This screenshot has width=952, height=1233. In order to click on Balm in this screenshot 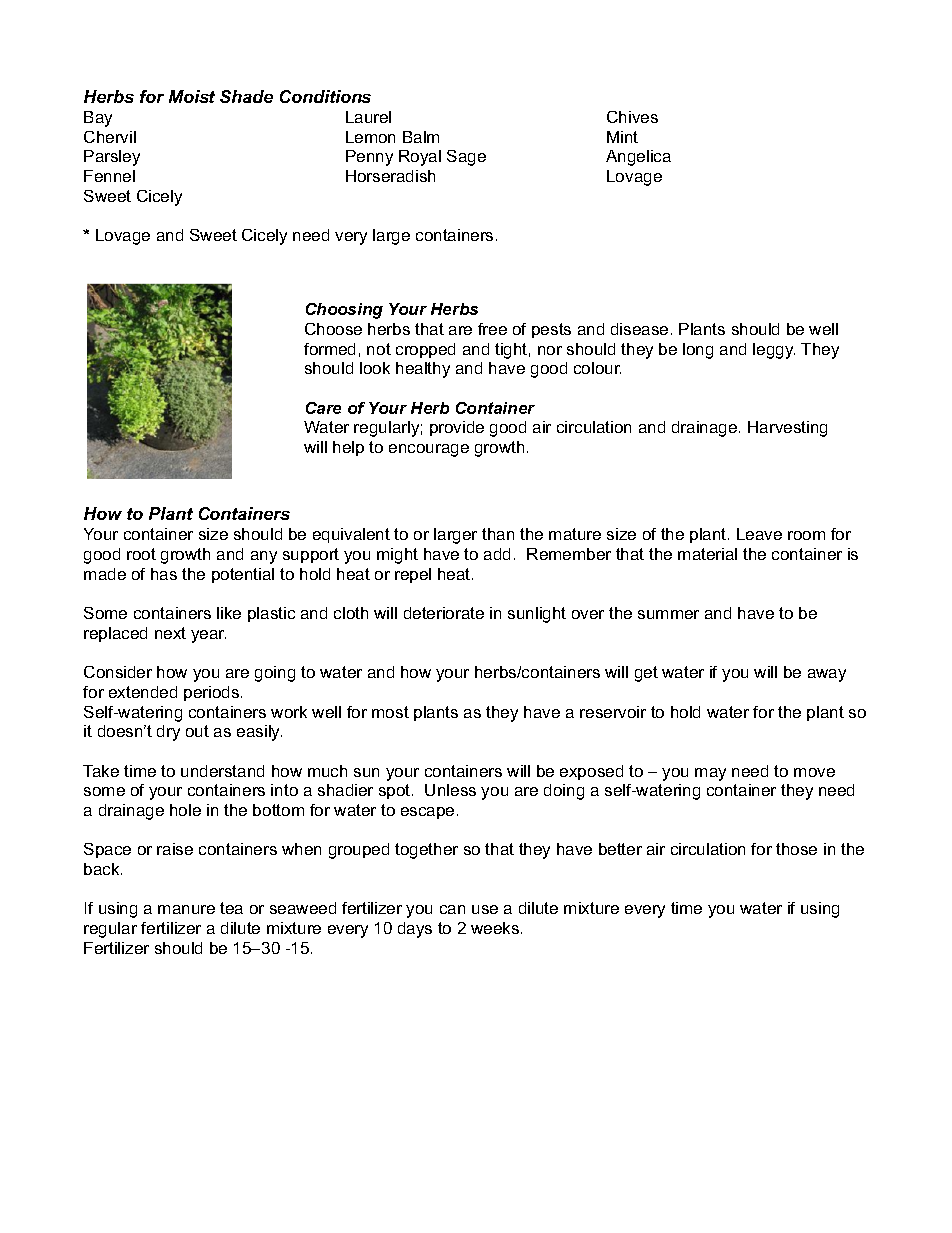, I will do `click(421, 137)`.
